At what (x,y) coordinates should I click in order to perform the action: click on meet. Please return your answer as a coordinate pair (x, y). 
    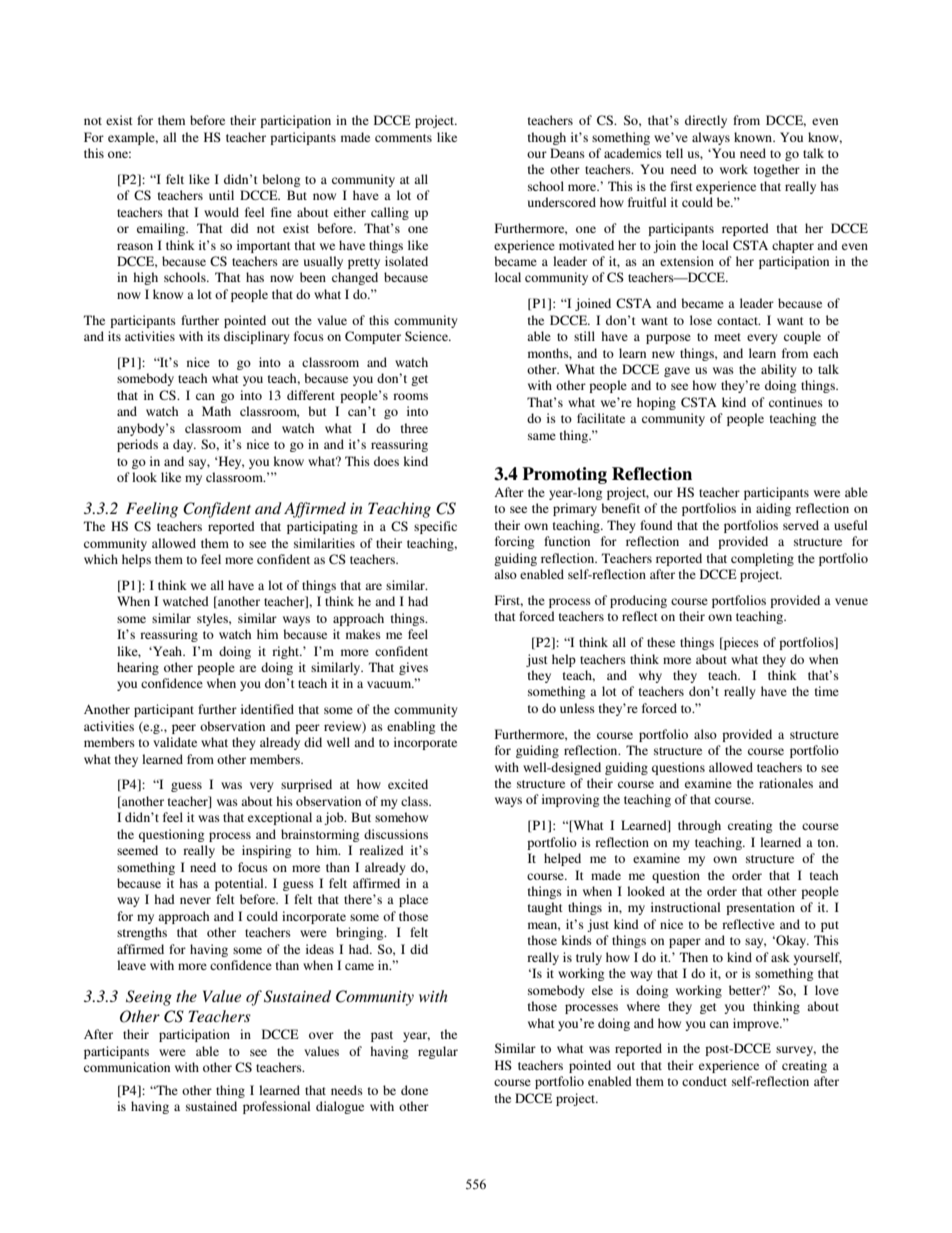
    Looking at the image, I should click on (727, 337).
